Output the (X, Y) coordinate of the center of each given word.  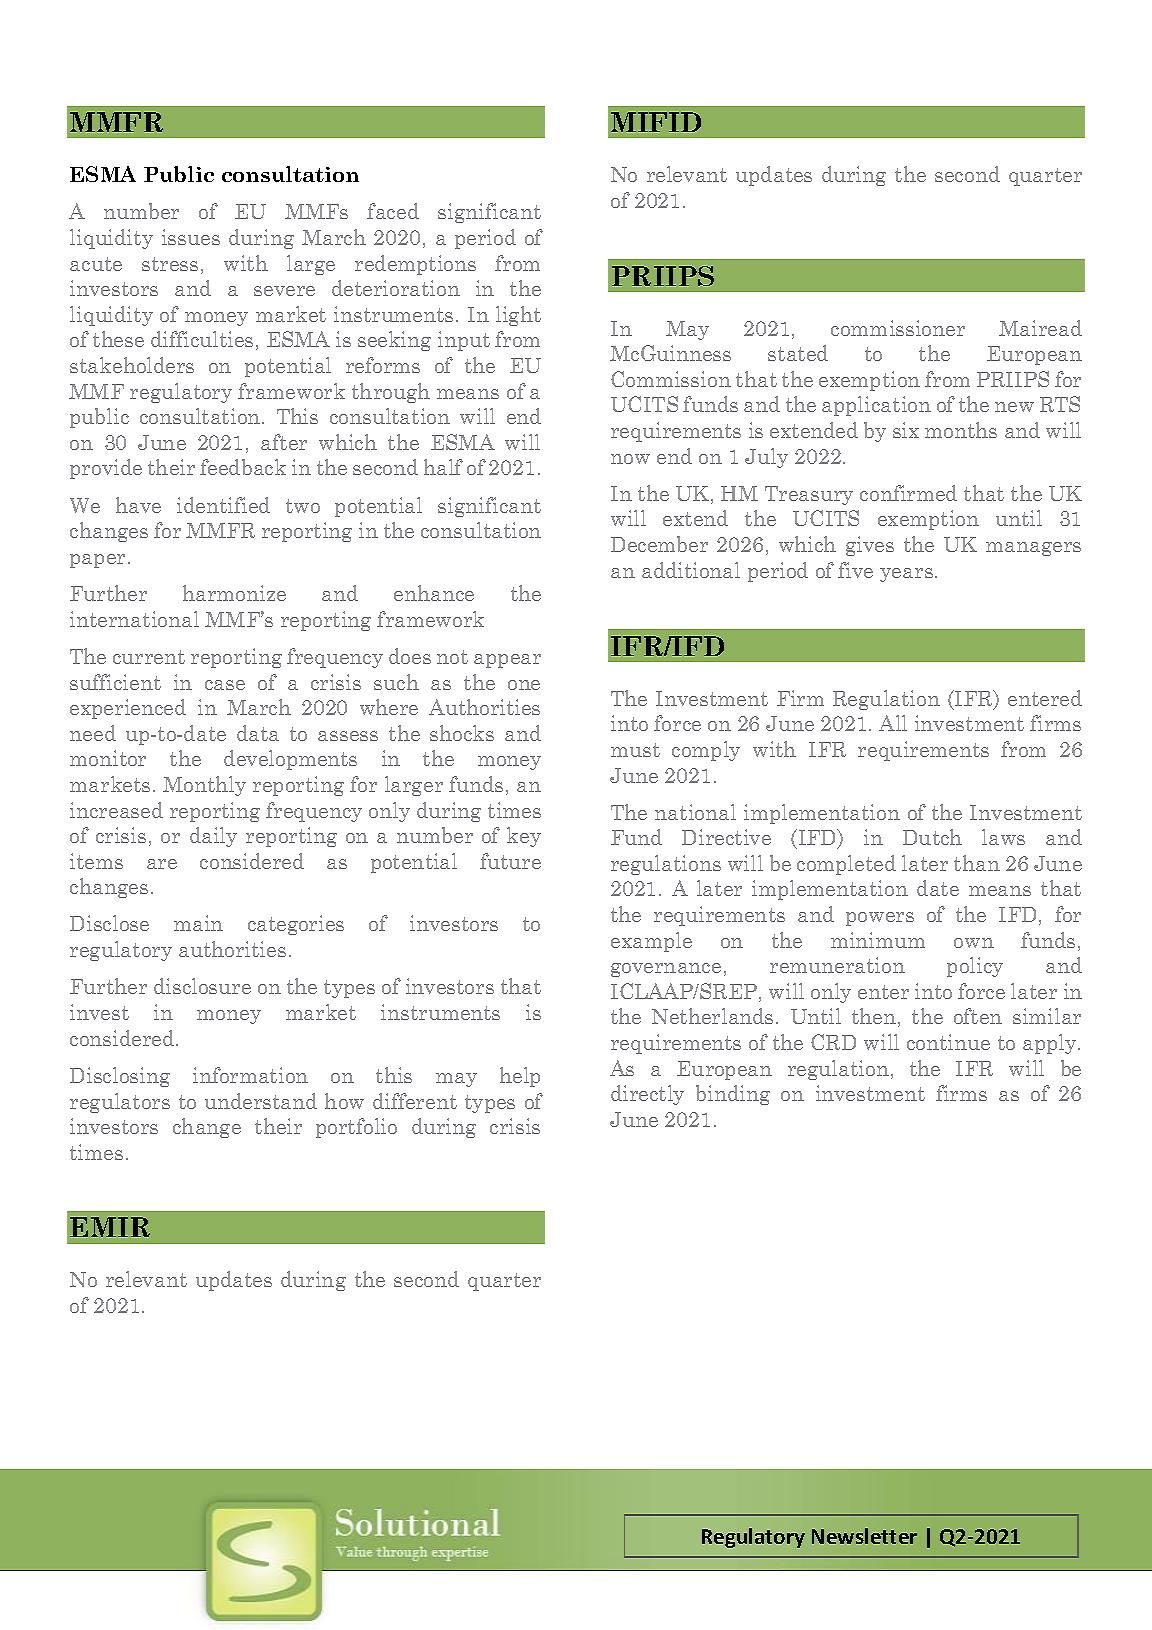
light (518, 316)
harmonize (234, 593)
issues (191, 237)
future (510, 861)
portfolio (356, 1128)
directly (647, 1095)
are (162, 864)
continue (948, 1042)
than (977, 863)
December (659, 544)
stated (798, 353)
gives (870, 546)
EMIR (110, 1227)
